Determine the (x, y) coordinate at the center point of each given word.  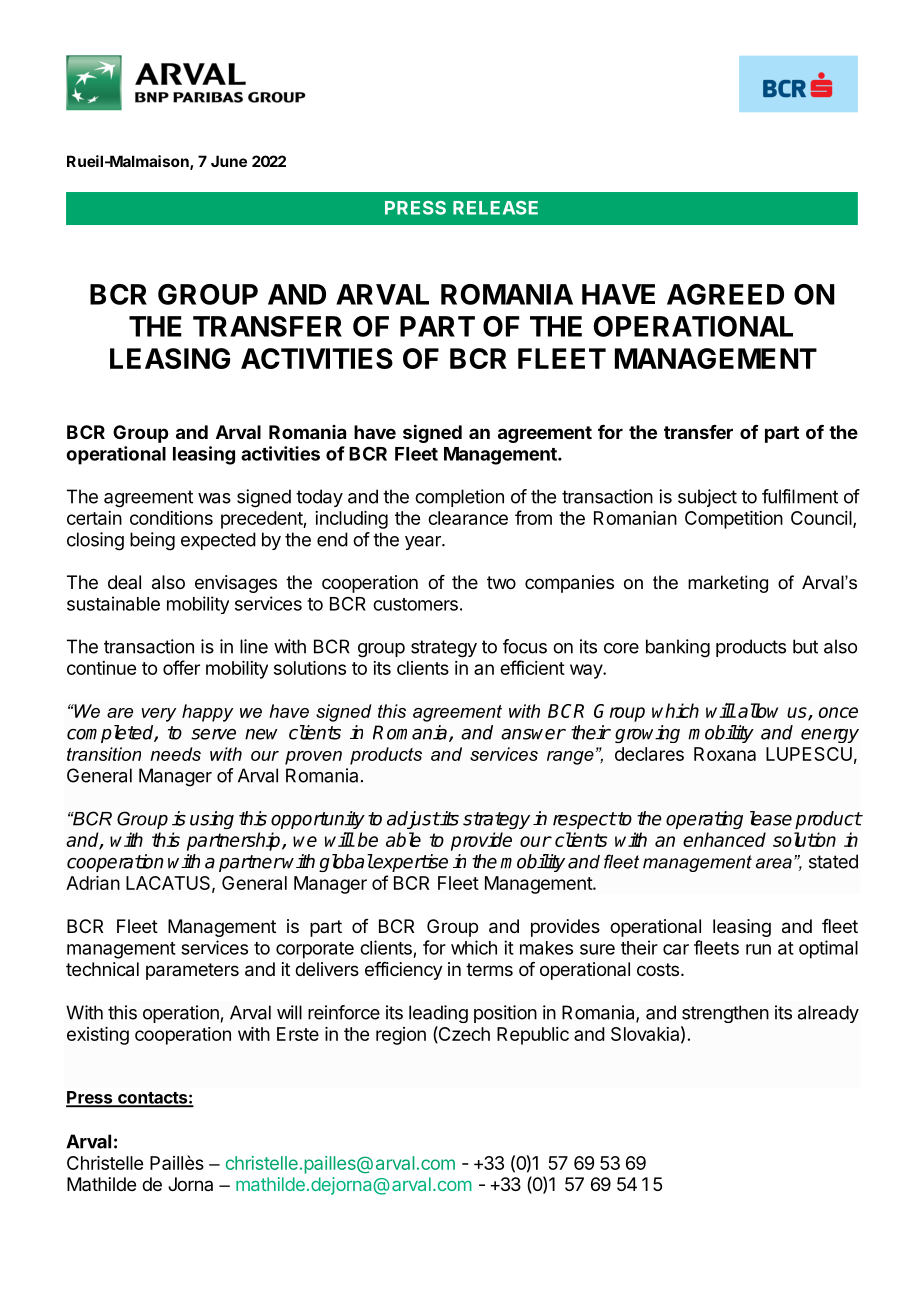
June (229, 161)
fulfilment (800, 496)
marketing (728, 584)
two (501, 582)
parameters (192, 971)
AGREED (725, 294)
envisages (236, 584)
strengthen (725, 1014)
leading (438, 1014)
